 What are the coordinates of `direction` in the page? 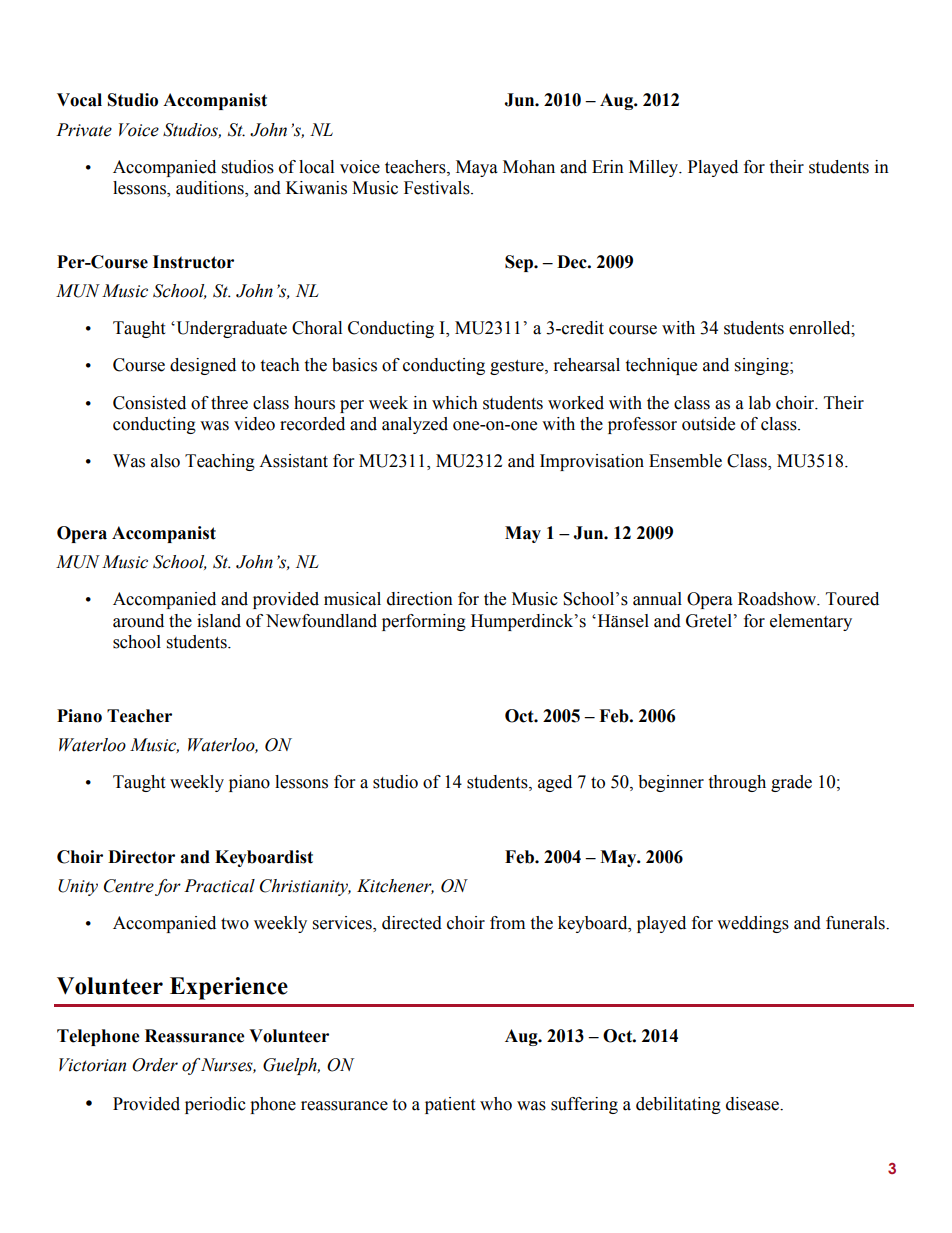 It's located at (420, 599).
